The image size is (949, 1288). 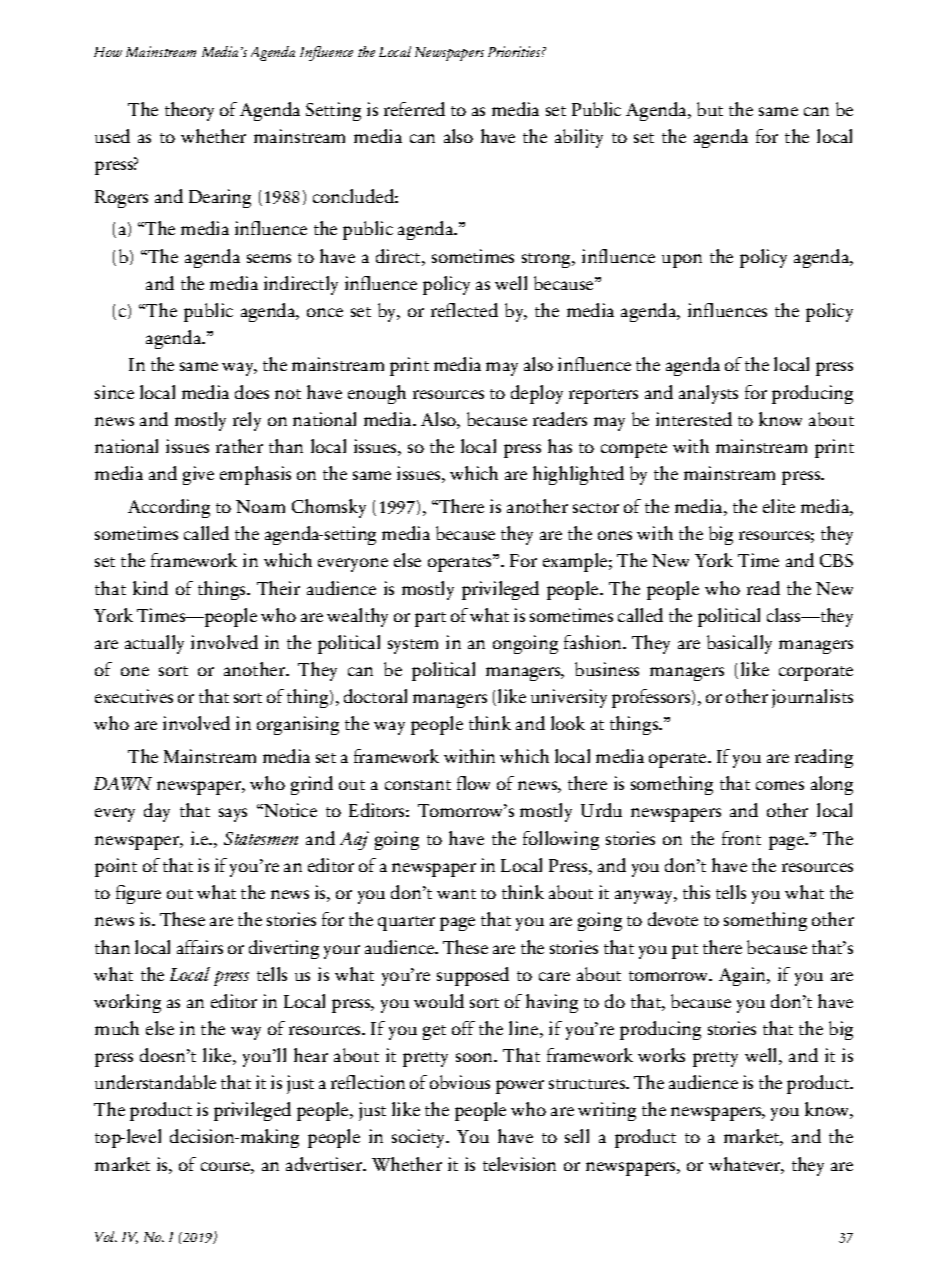 What do you see at coordinates (155, 1082) in the screenshot?
I see `understandable` at bounding box center [155, 1082].
